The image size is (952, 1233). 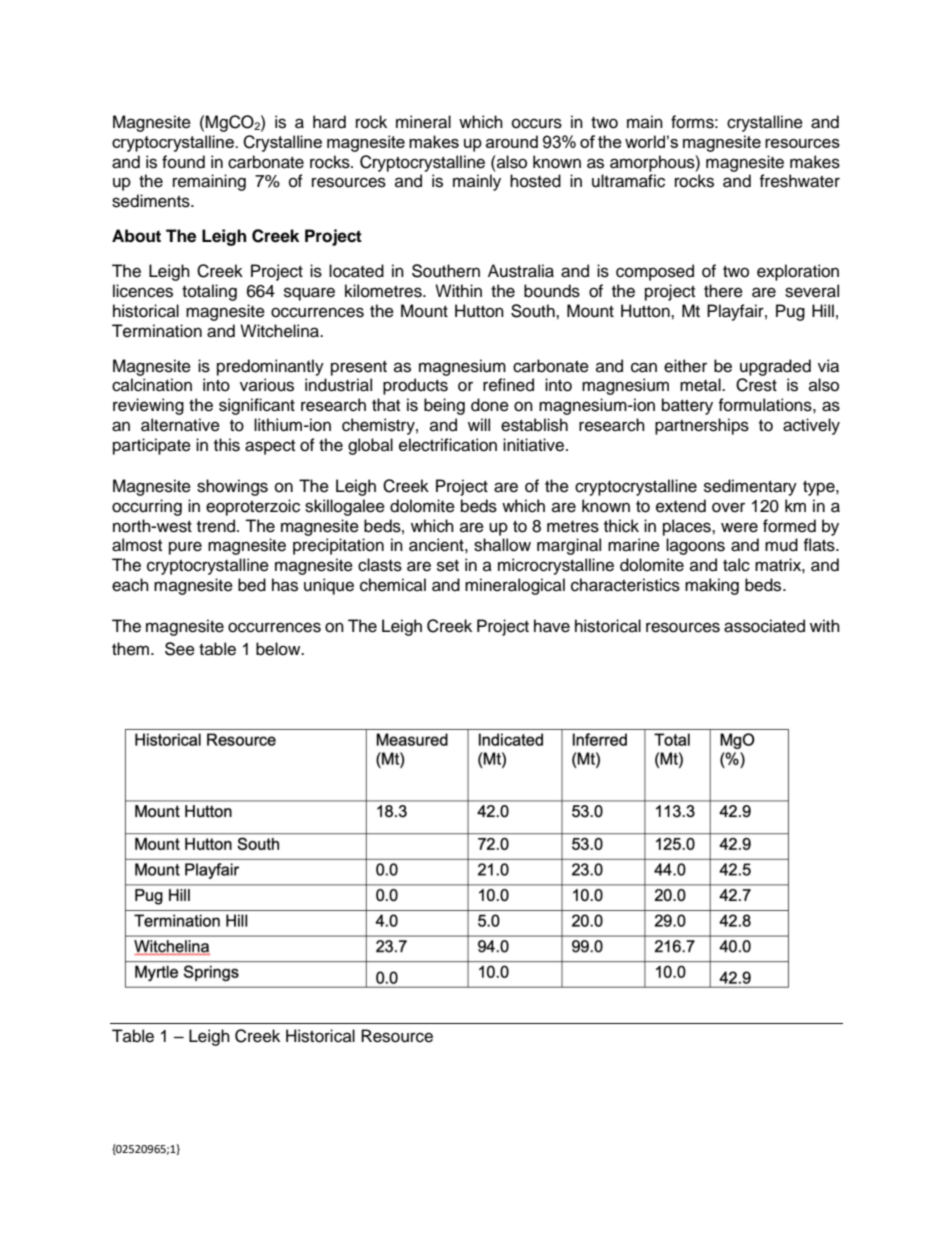 I want to click on freshwater, so click(x=799, y=181).
